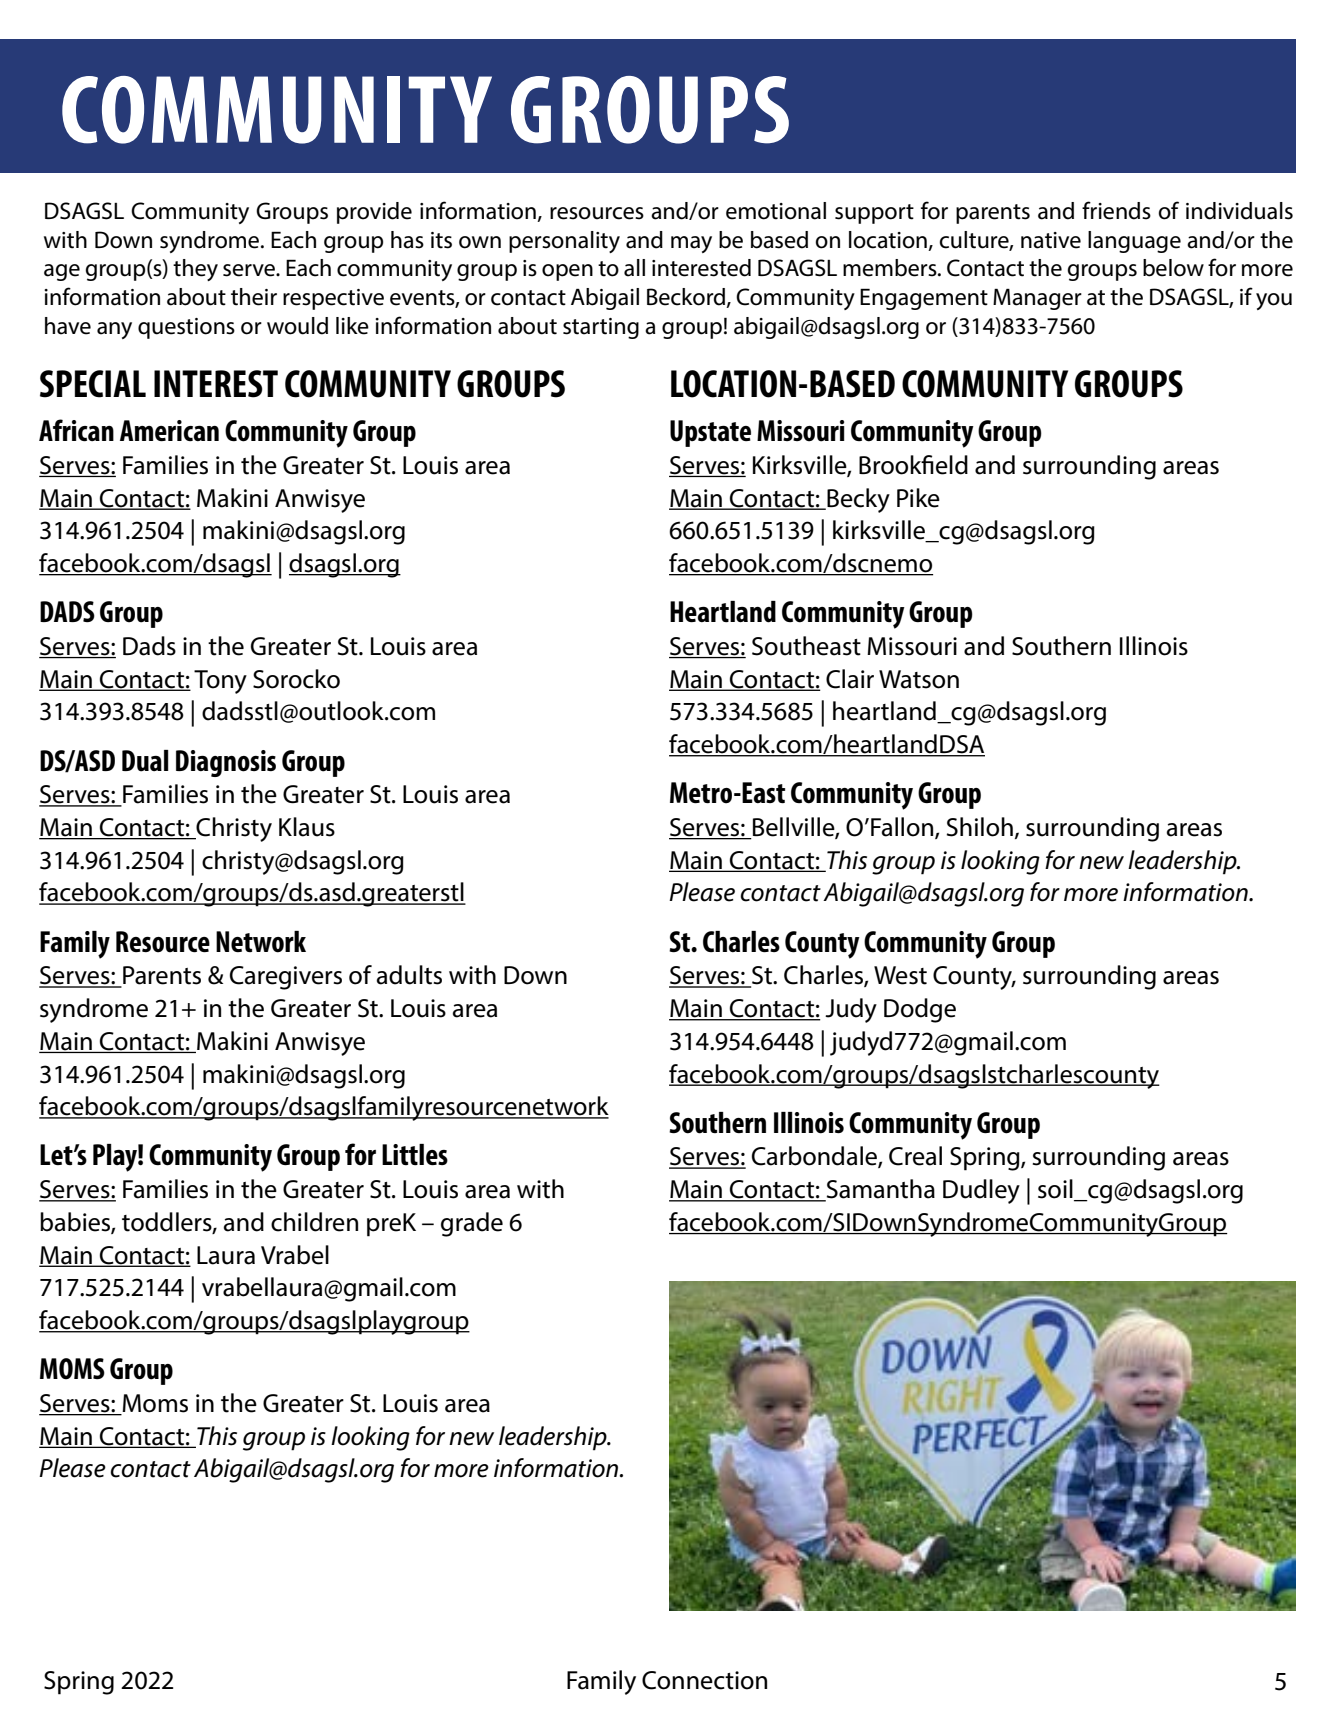 Image resolution: width=1335 pixels, height=1728 pixels. I want to click on grade, so click(472, 1224).
